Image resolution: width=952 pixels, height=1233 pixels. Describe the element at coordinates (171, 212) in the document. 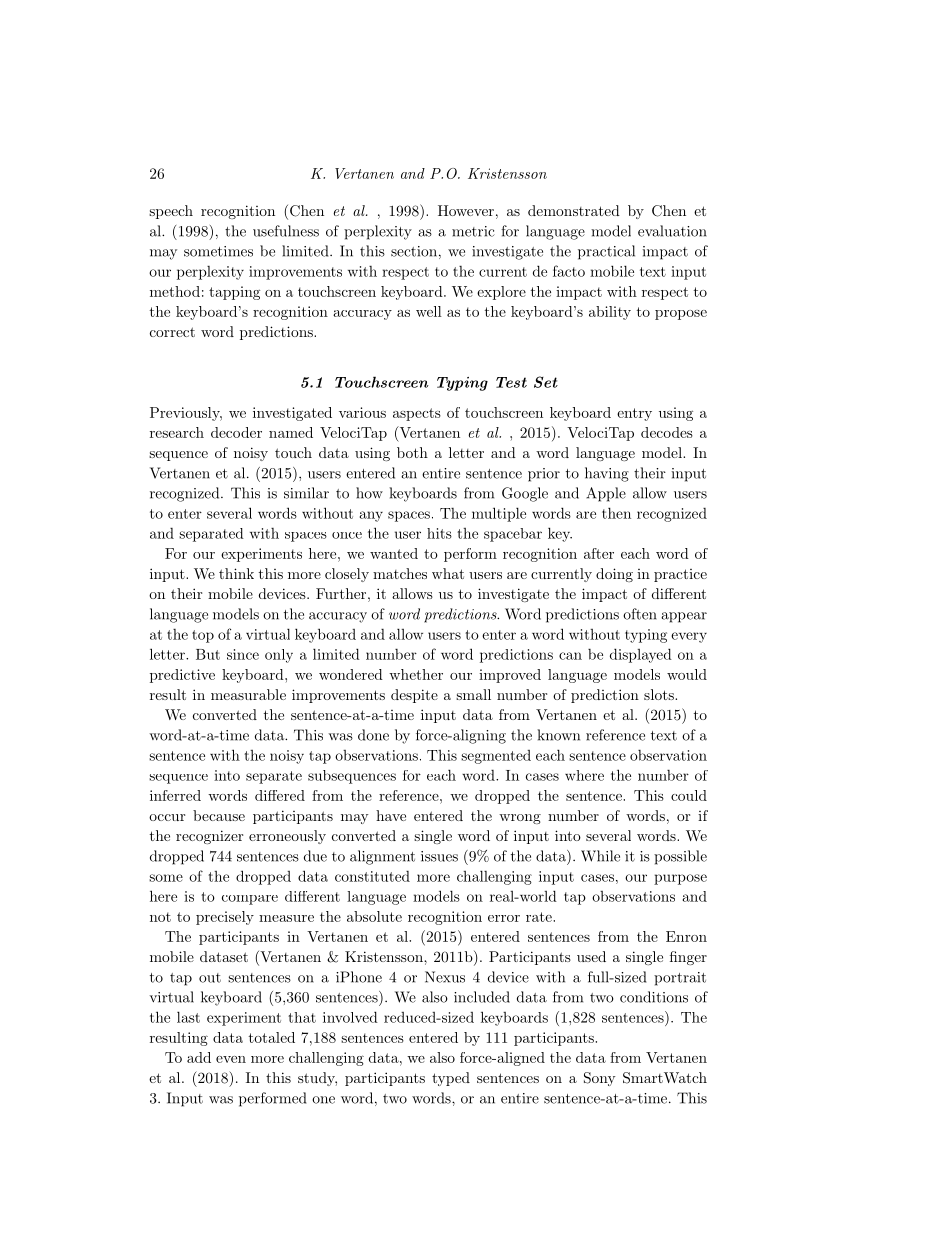

I see `speech` at that location.
